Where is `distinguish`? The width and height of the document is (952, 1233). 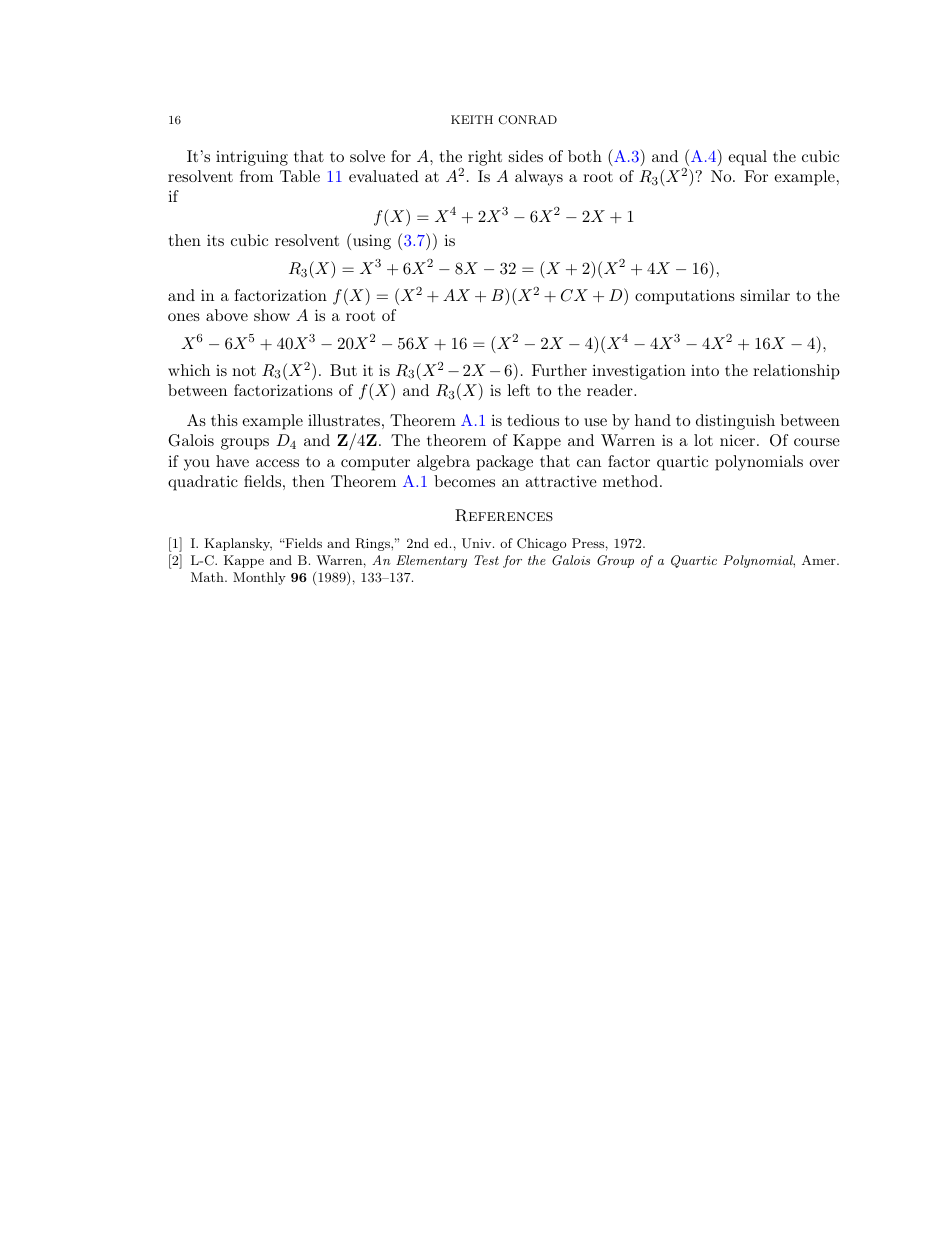 distinguish is located at coordinates (735, 422).
